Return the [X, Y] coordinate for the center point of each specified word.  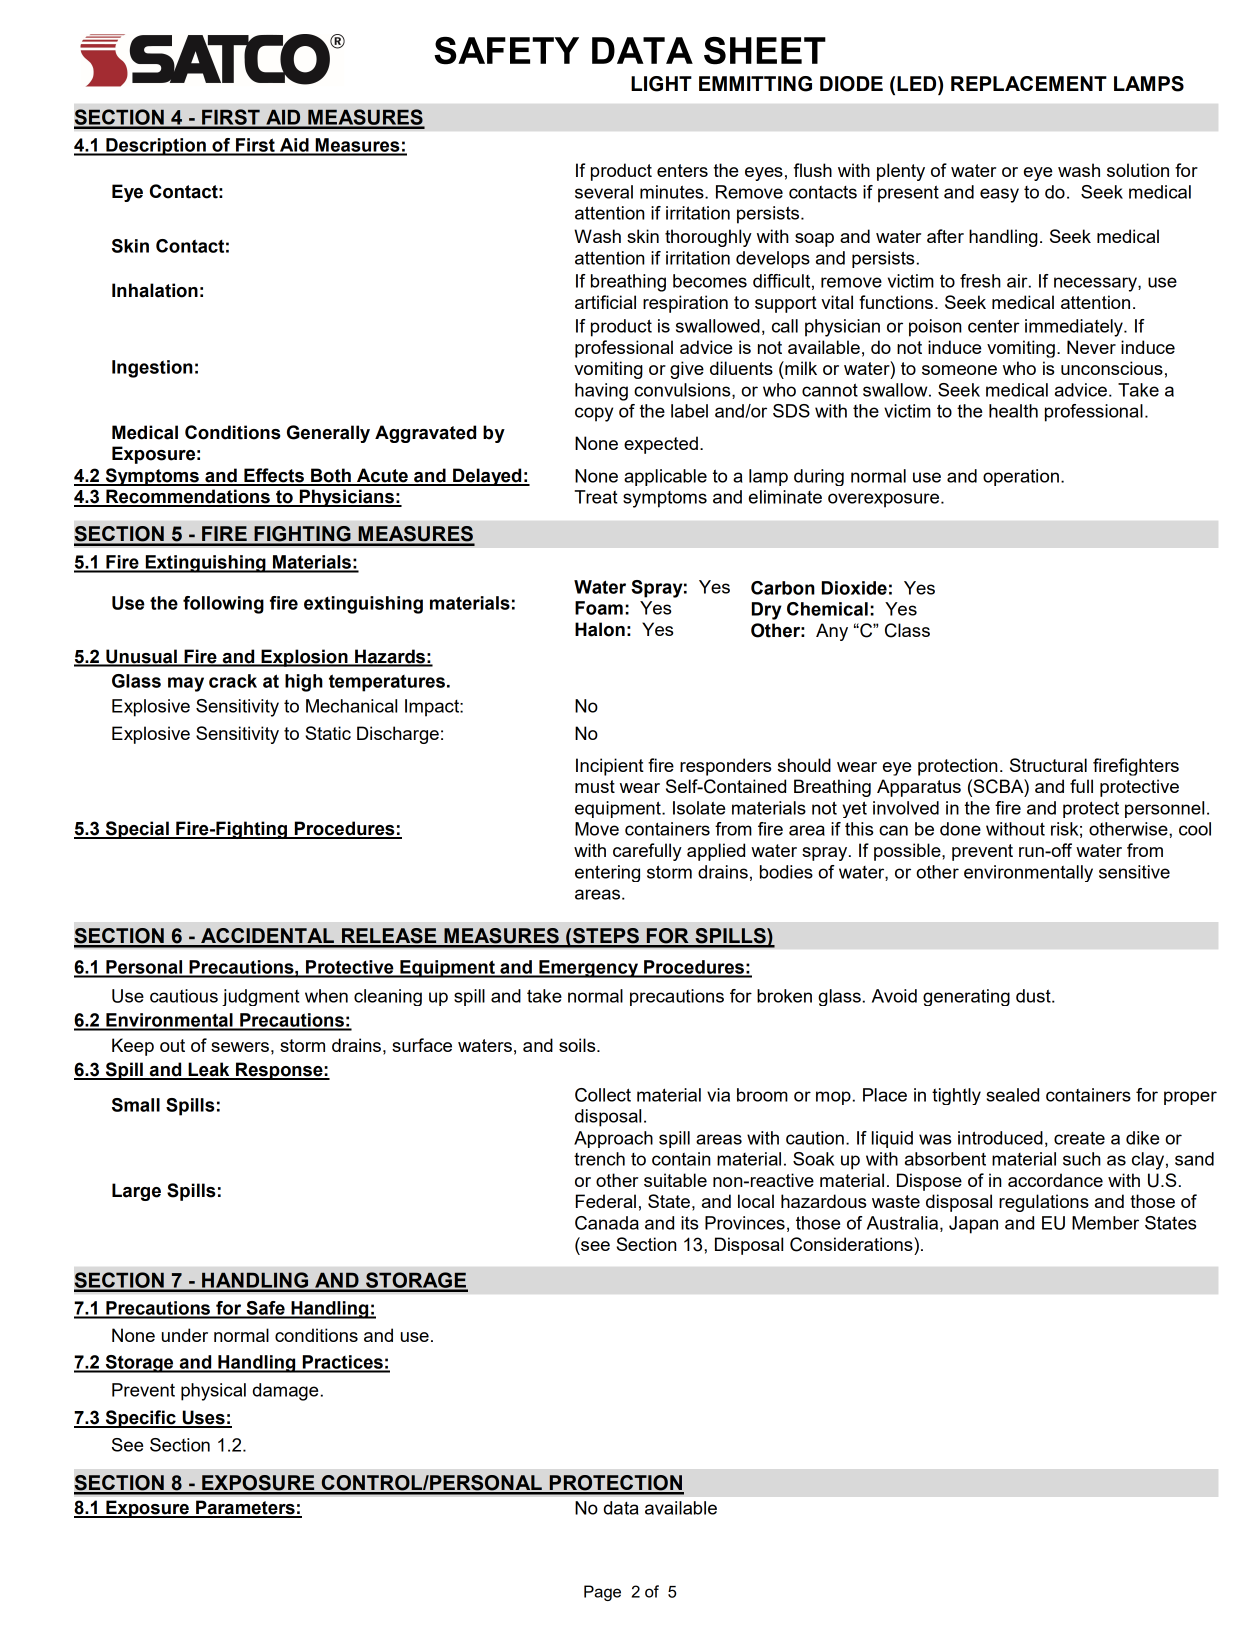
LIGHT [661, 84]
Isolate [699, 808]
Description [156, 147]
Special [137, 830]
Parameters [245, 1508]
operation [1021, 477]
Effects [274, 476]
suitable [675, 1180]
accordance [1055, 1180]
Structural [1048, 765]
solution [1138, 170]
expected [661, 445]
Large [136, 1192]
